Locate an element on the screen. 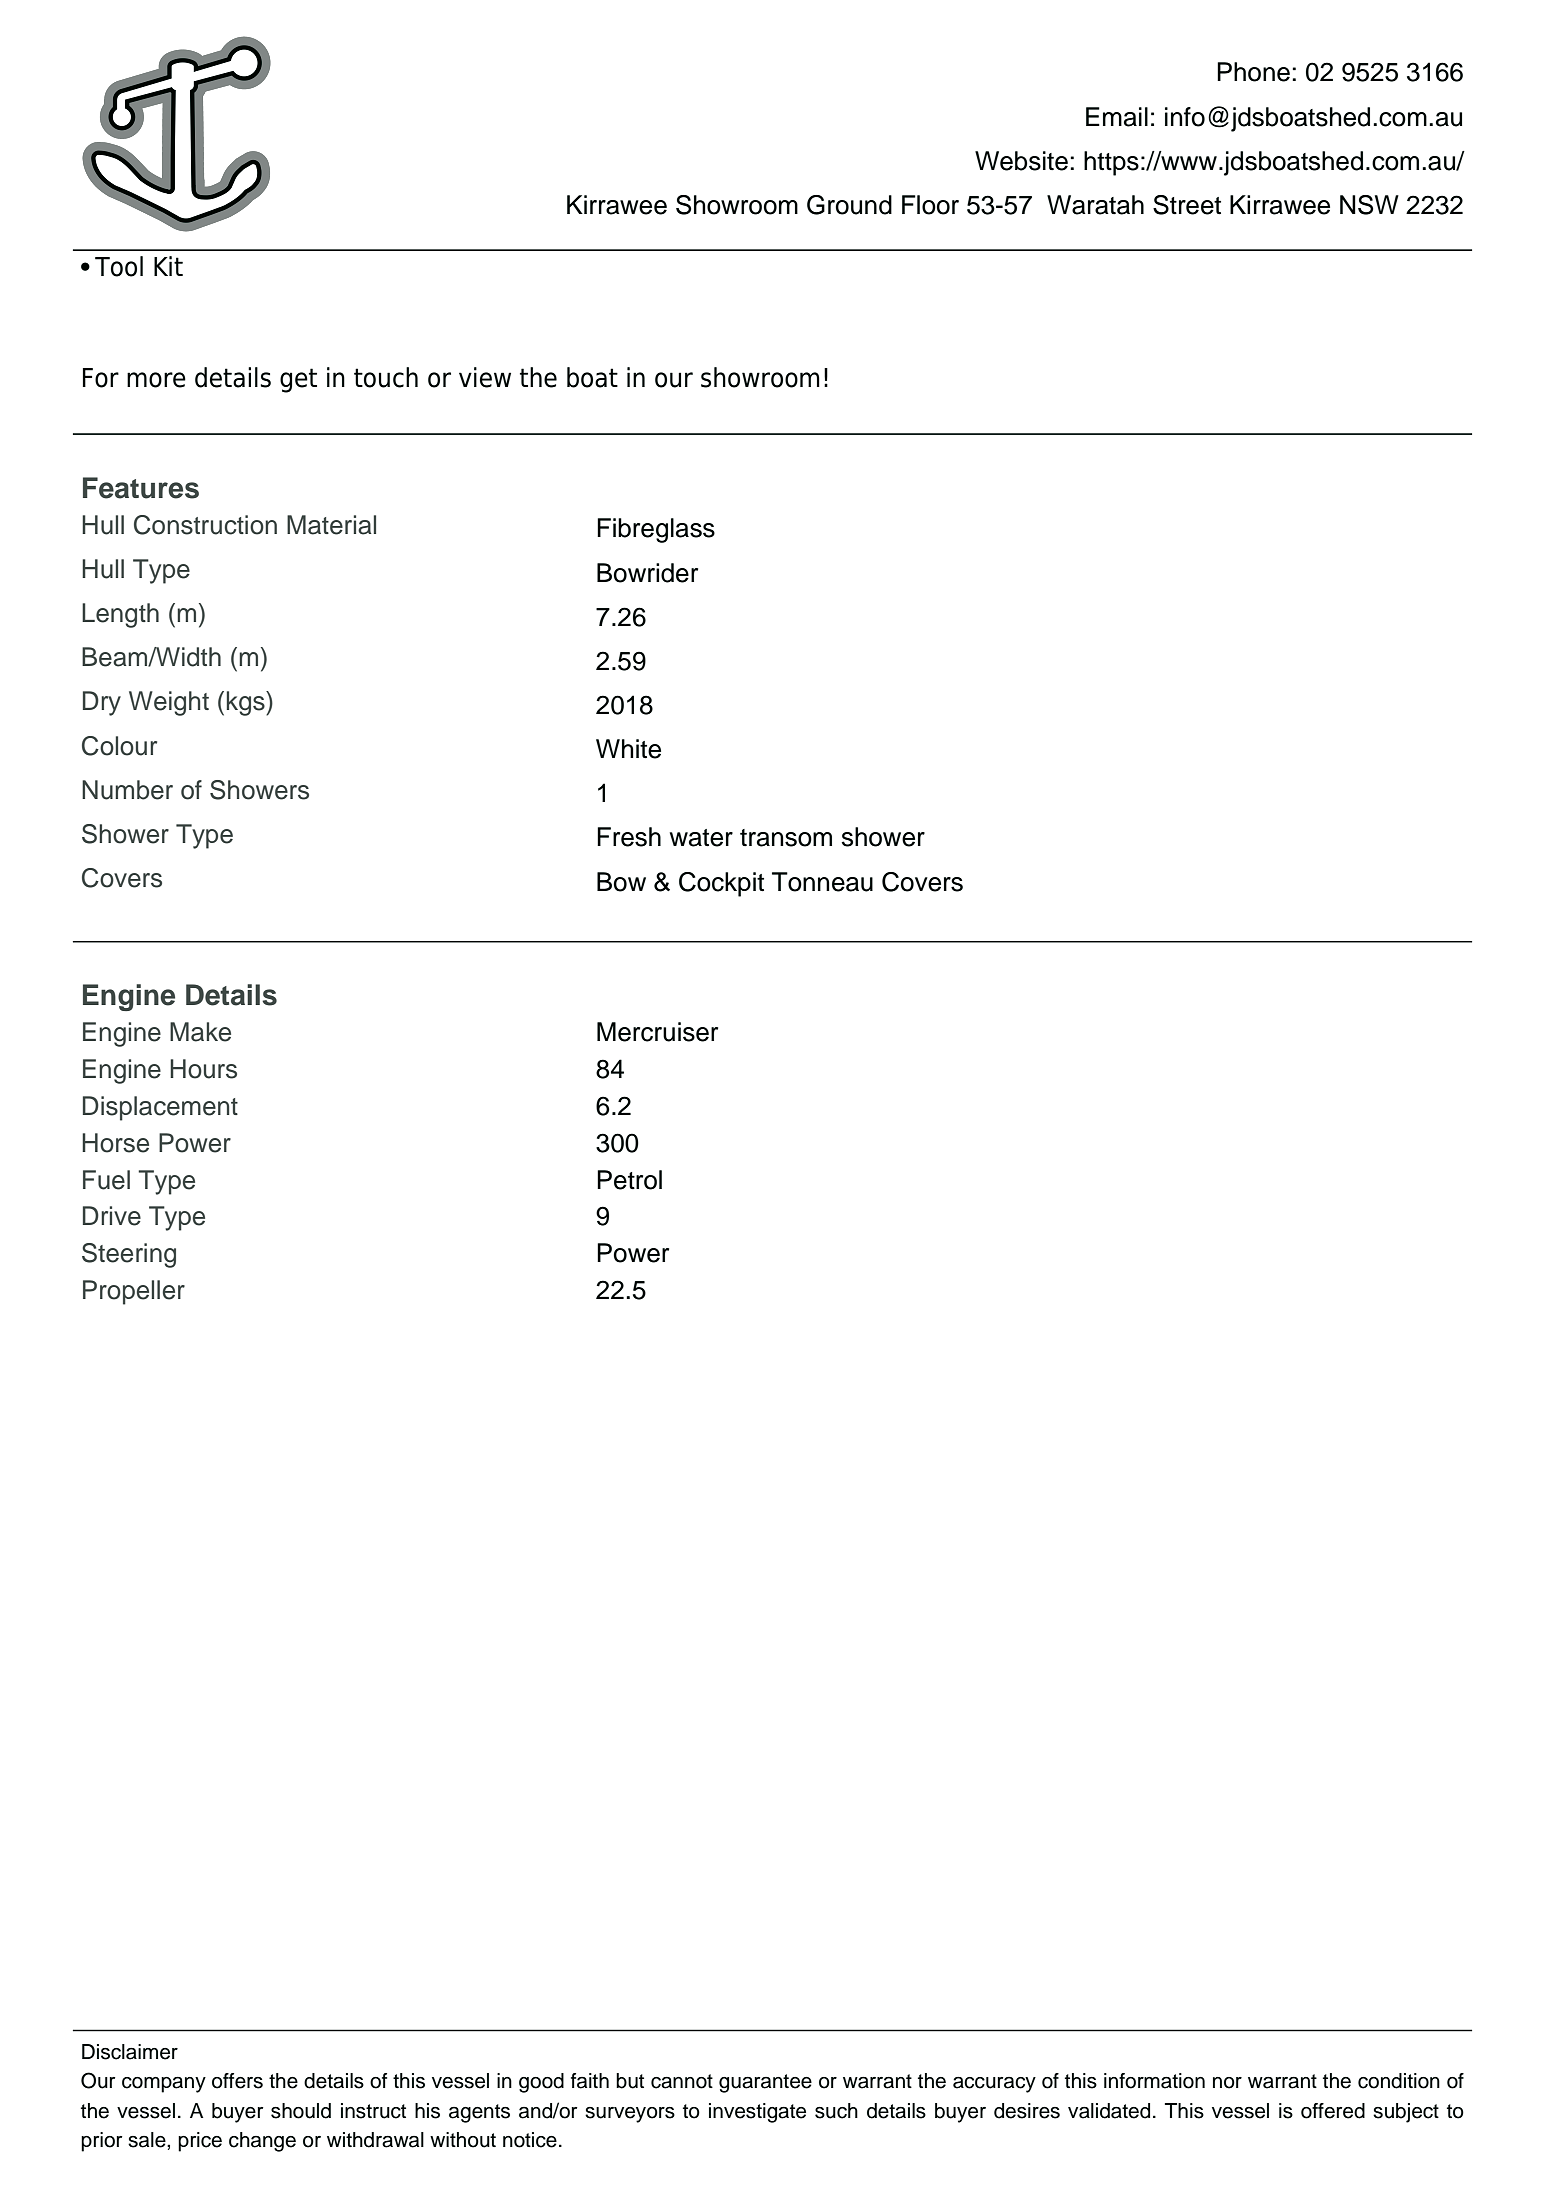  investigate is located at coordinates (757, 2113).
